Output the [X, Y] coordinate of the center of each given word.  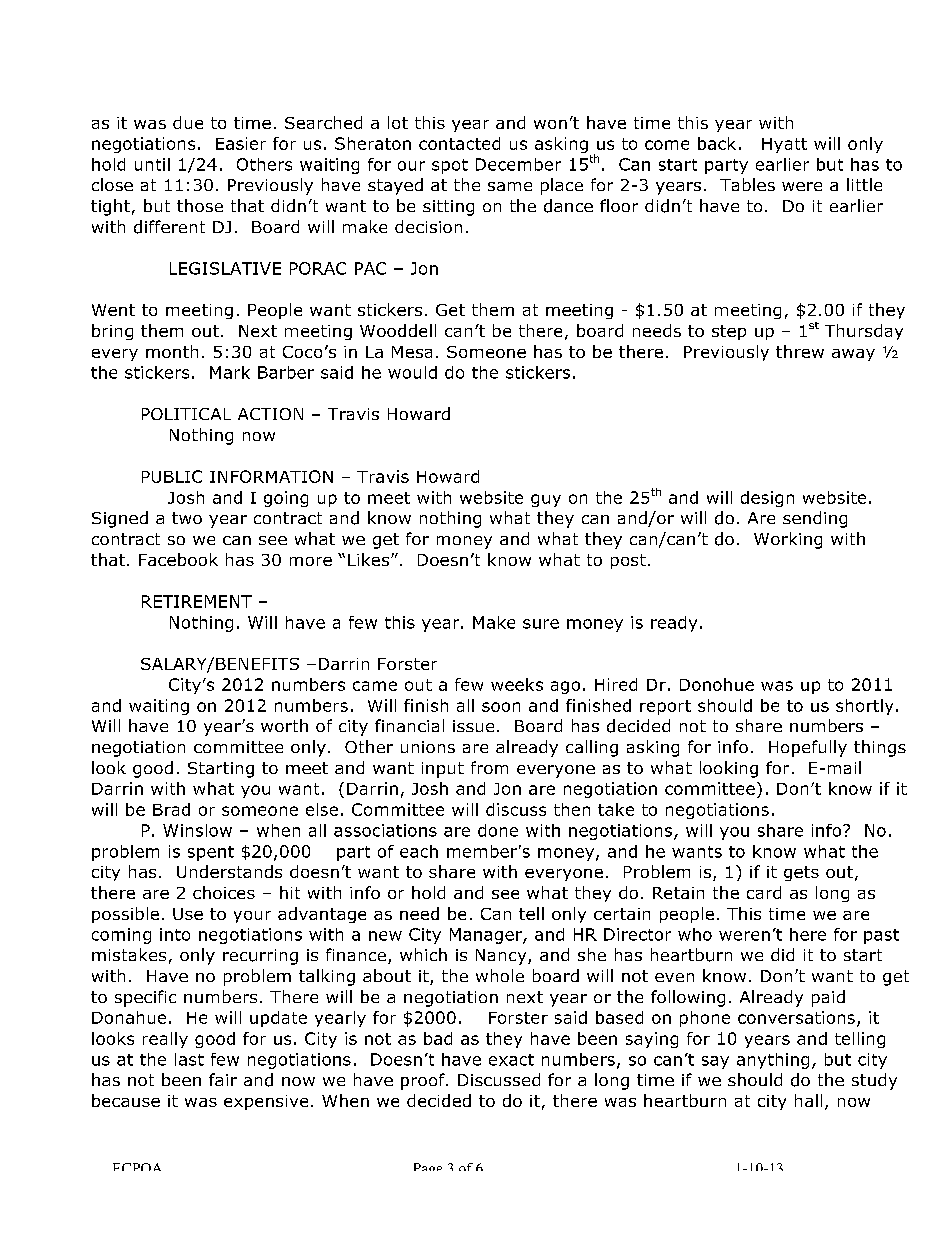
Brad [171, 809]
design [767, 499]
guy [546, 500]
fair [223, 1079]
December [518, 164]
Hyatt [784, 145]
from [489, 767]
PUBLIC [172, 476]
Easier [241, 143]
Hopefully [808, 748]
